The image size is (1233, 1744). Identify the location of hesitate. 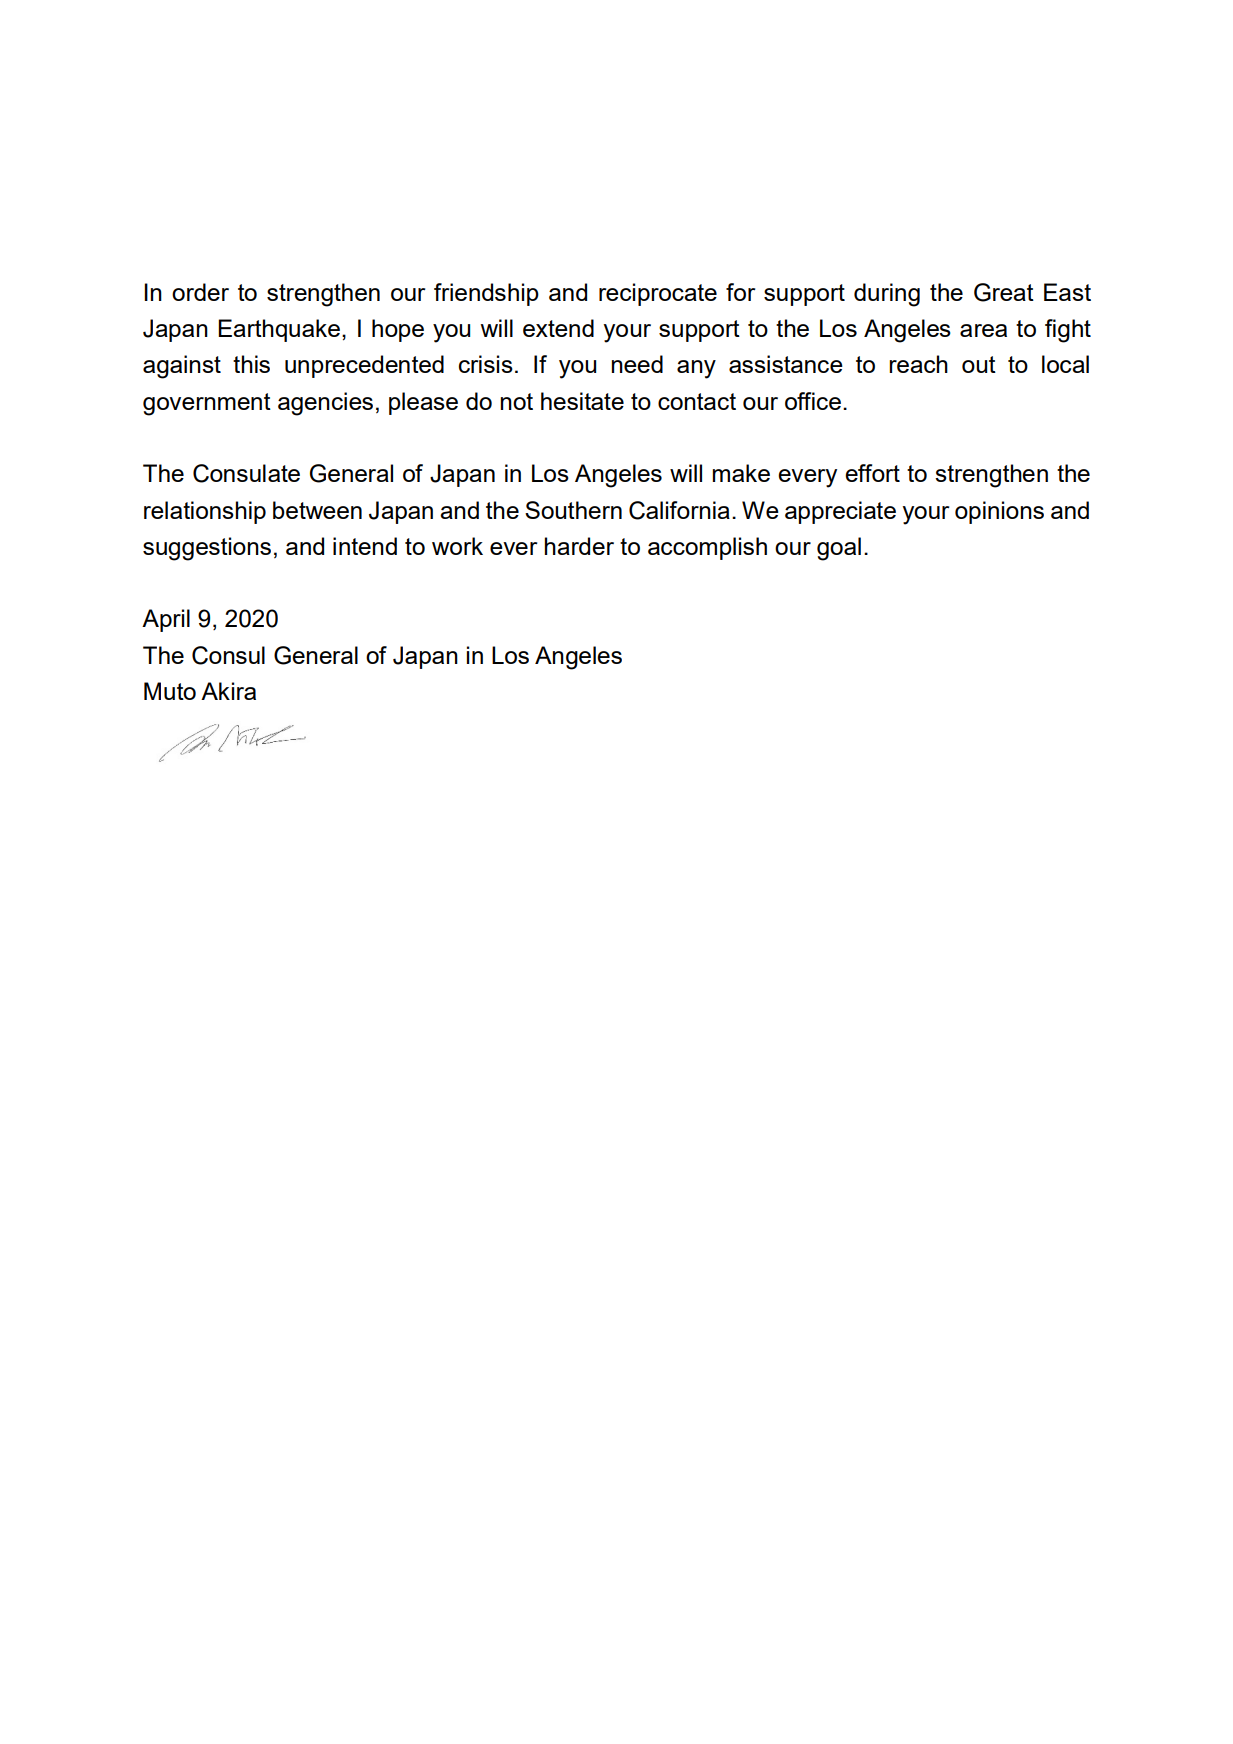
(582, 401).
